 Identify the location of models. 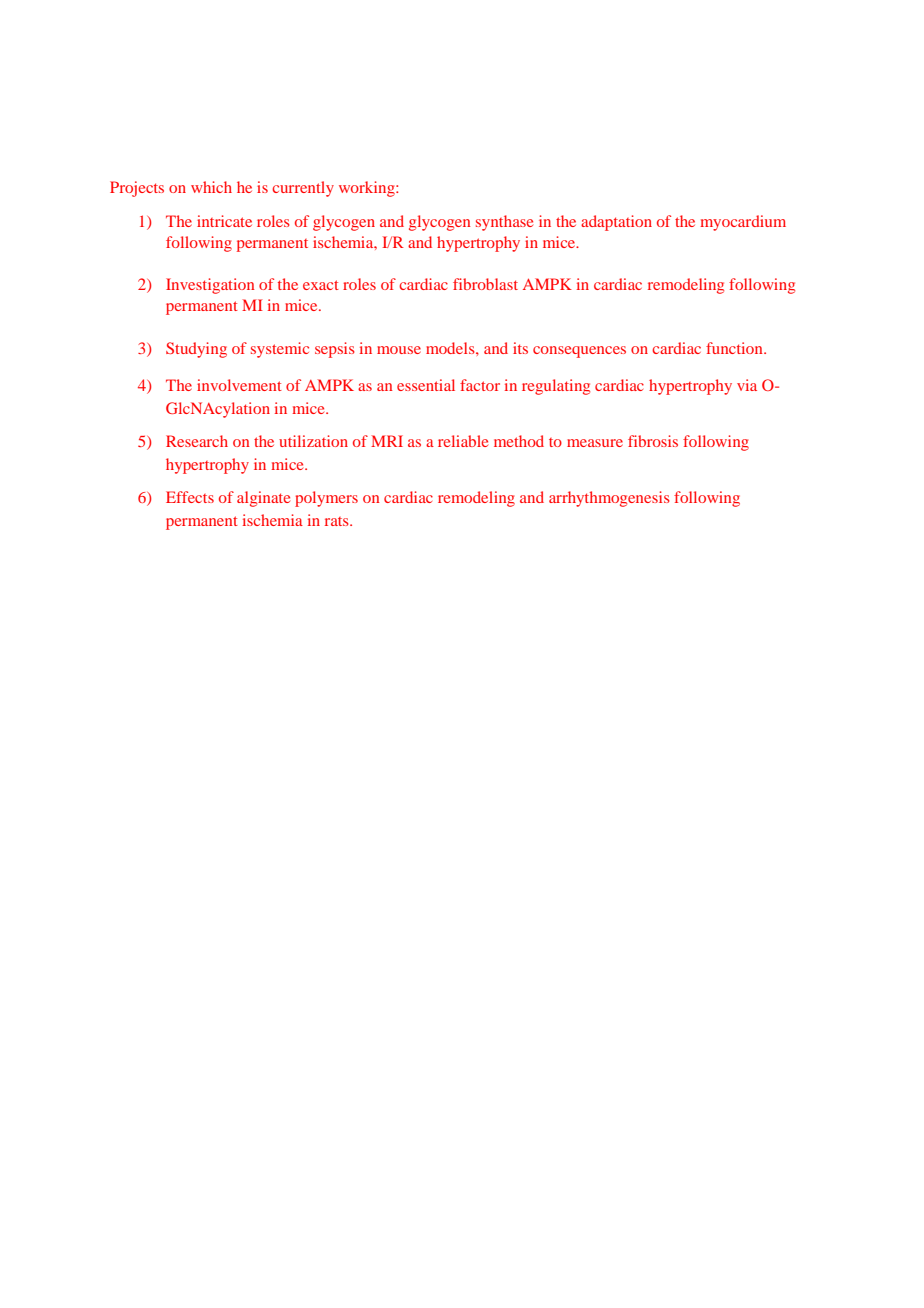
(451, 348).
